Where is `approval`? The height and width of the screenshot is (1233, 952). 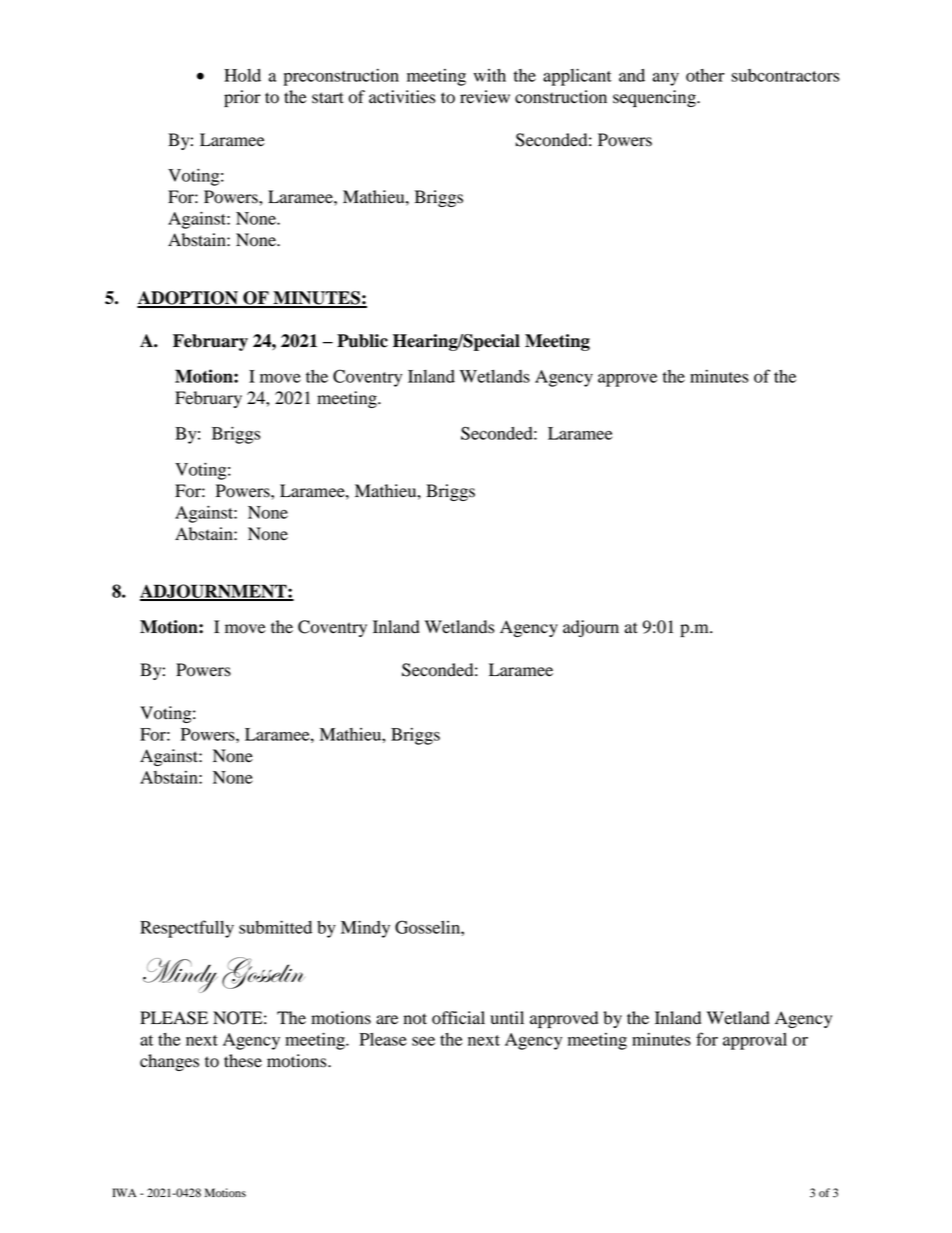
approval is located at coordinates (755, 1041).
